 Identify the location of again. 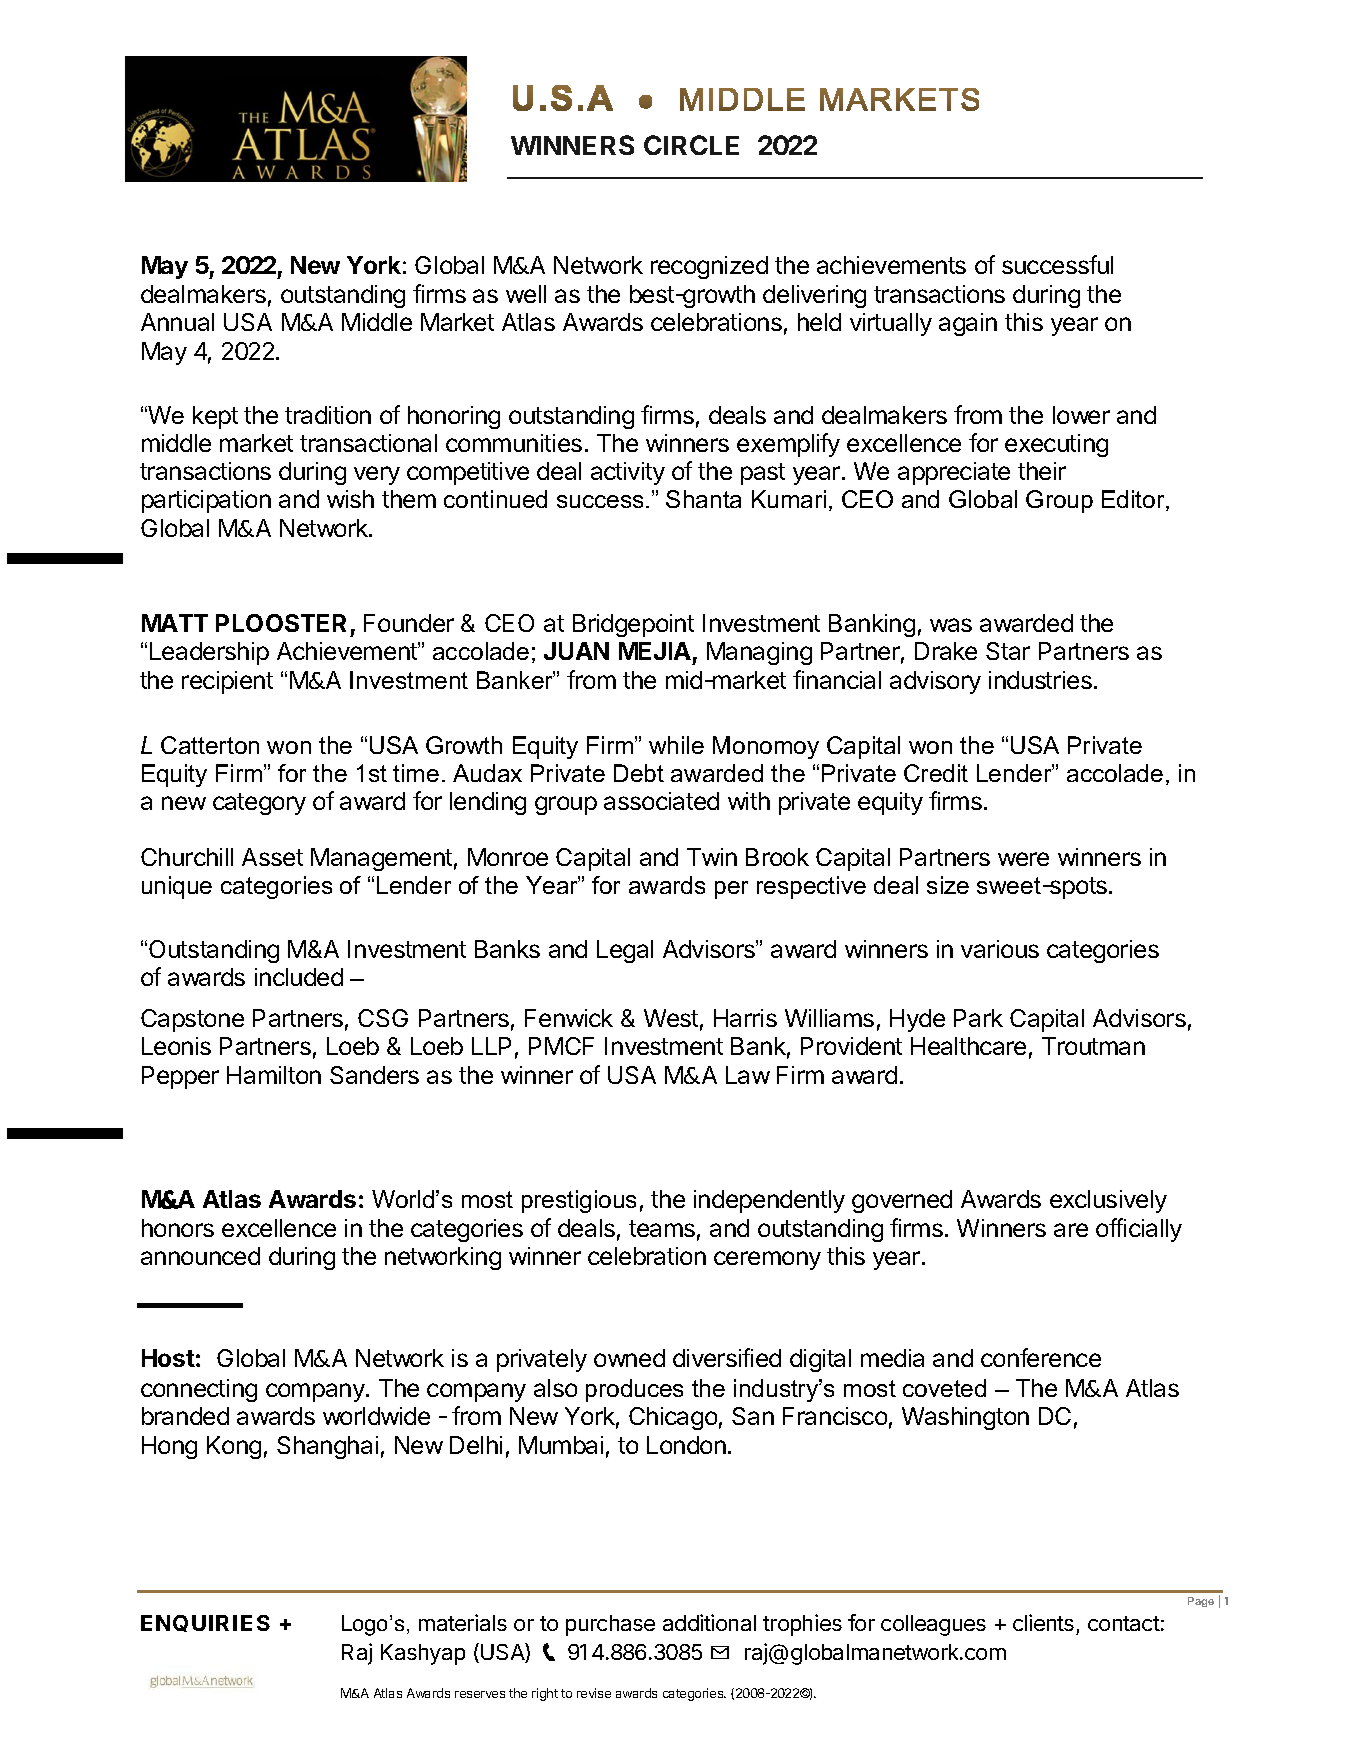
(968, 324).
